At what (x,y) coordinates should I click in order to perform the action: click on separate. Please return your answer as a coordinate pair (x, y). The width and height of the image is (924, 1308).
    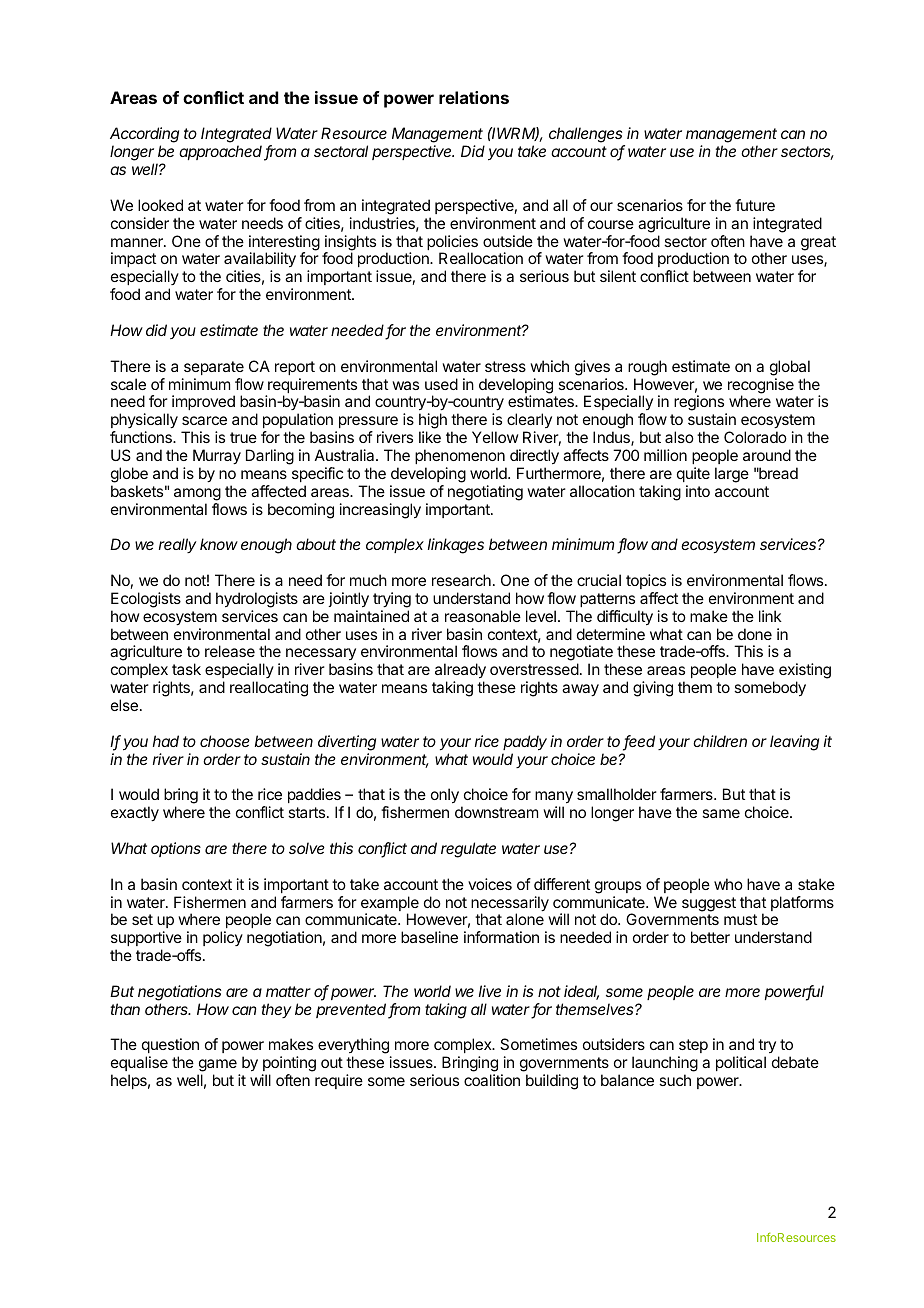
    Looking at the image, I should click on (214, 368).
